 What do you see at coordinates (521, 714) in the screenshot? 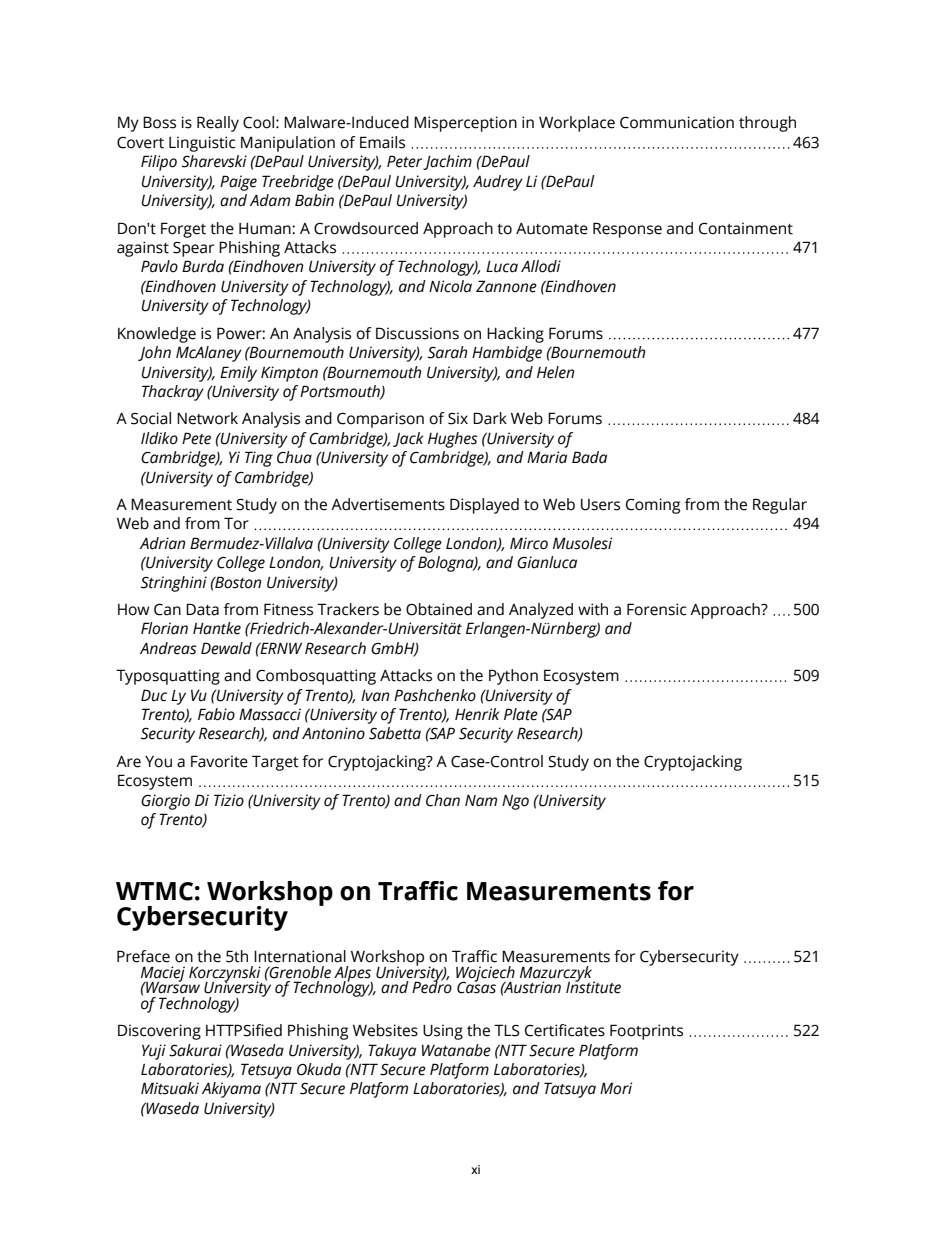
I see `Plate` at bounding box center [521, 714].
